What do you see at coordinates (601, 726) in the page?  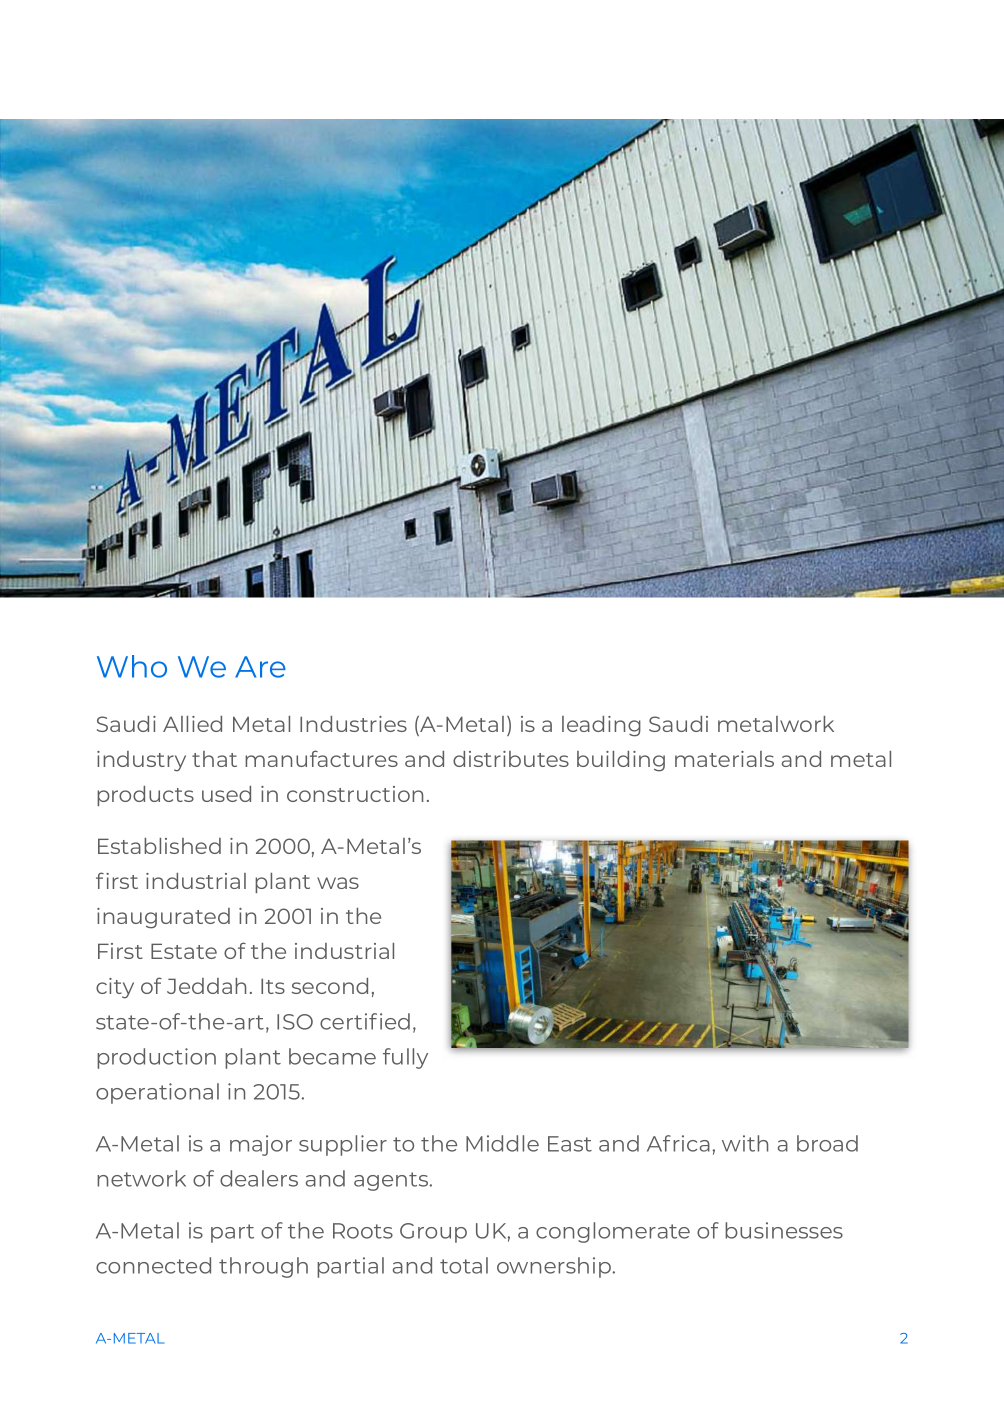 I see `leading` at bounding box center [601, 726].
